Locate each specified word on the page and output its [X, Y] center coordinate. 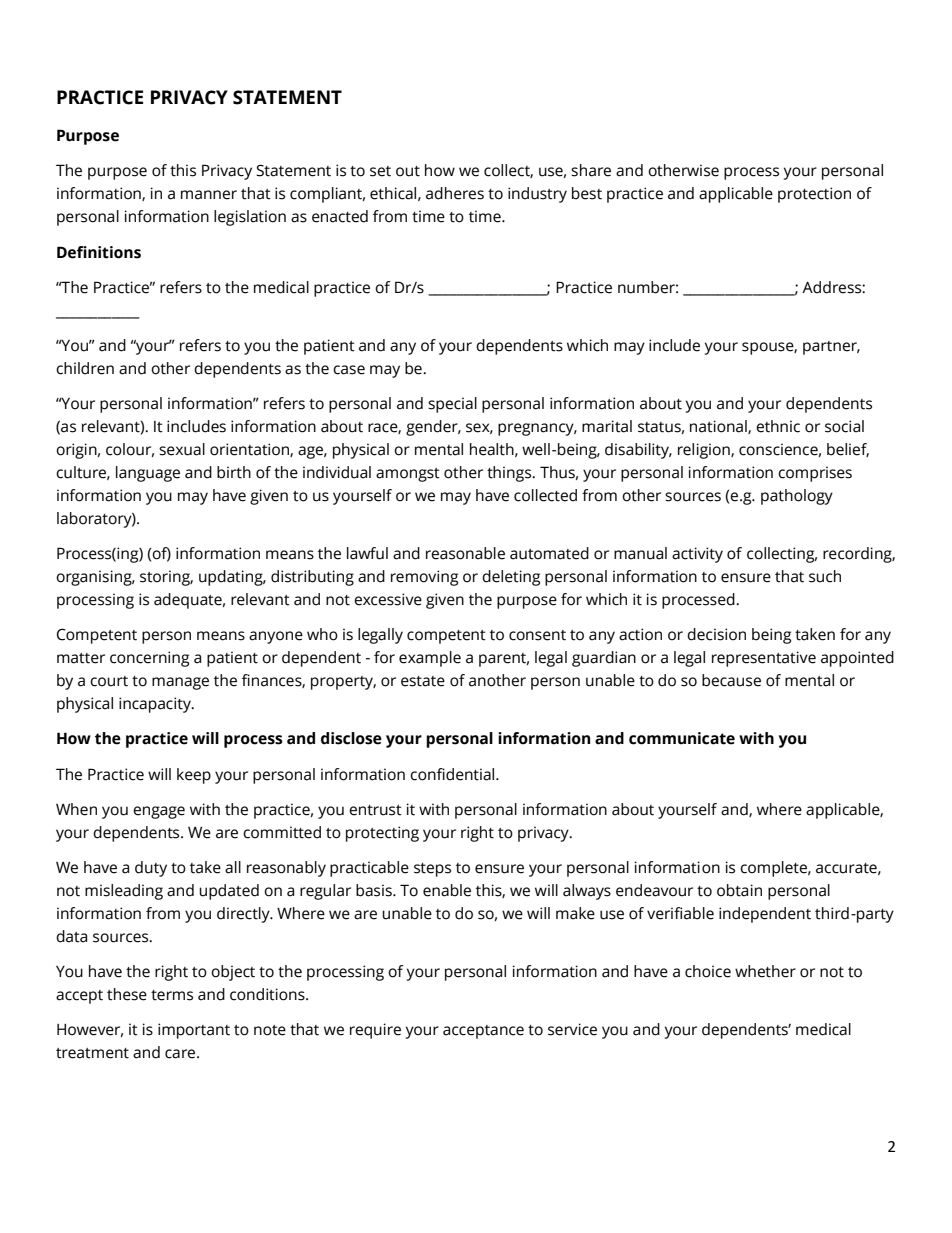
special [452, 405]
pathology [797, 497]
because [731, 680]
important [194, 1031]
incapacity [156, 705]
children [85, 368]
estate [423, 681]
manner [209, 195]
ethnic [778, 426]
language [148, 474]
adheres [455, 193]
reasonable [465, 553]
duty [151, 869]
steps [432, 870]
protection [814, 195]
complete [774, 869]
